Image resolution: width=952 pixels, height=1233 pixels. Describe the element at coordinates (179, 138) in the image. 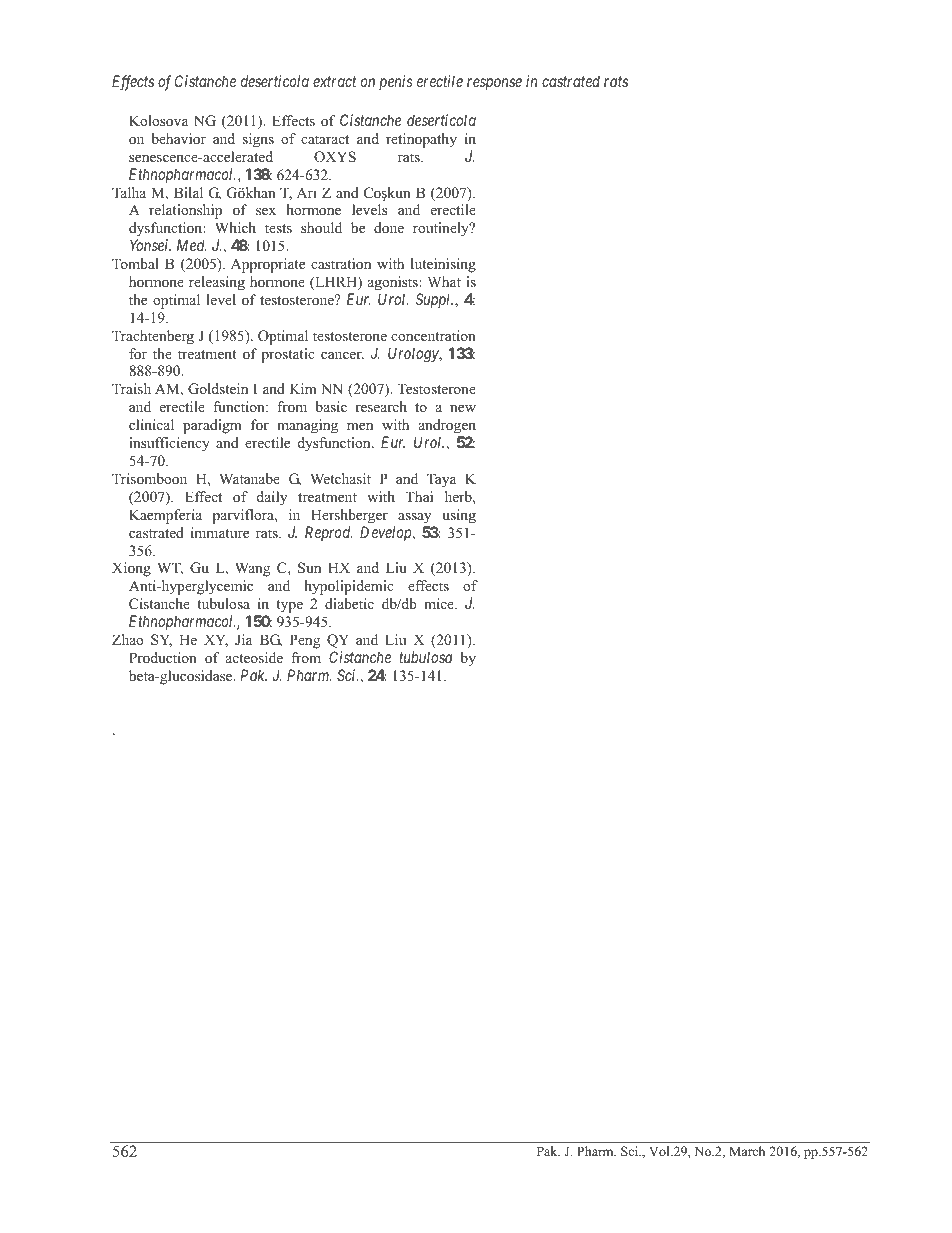

I see `behavior` at that location.
